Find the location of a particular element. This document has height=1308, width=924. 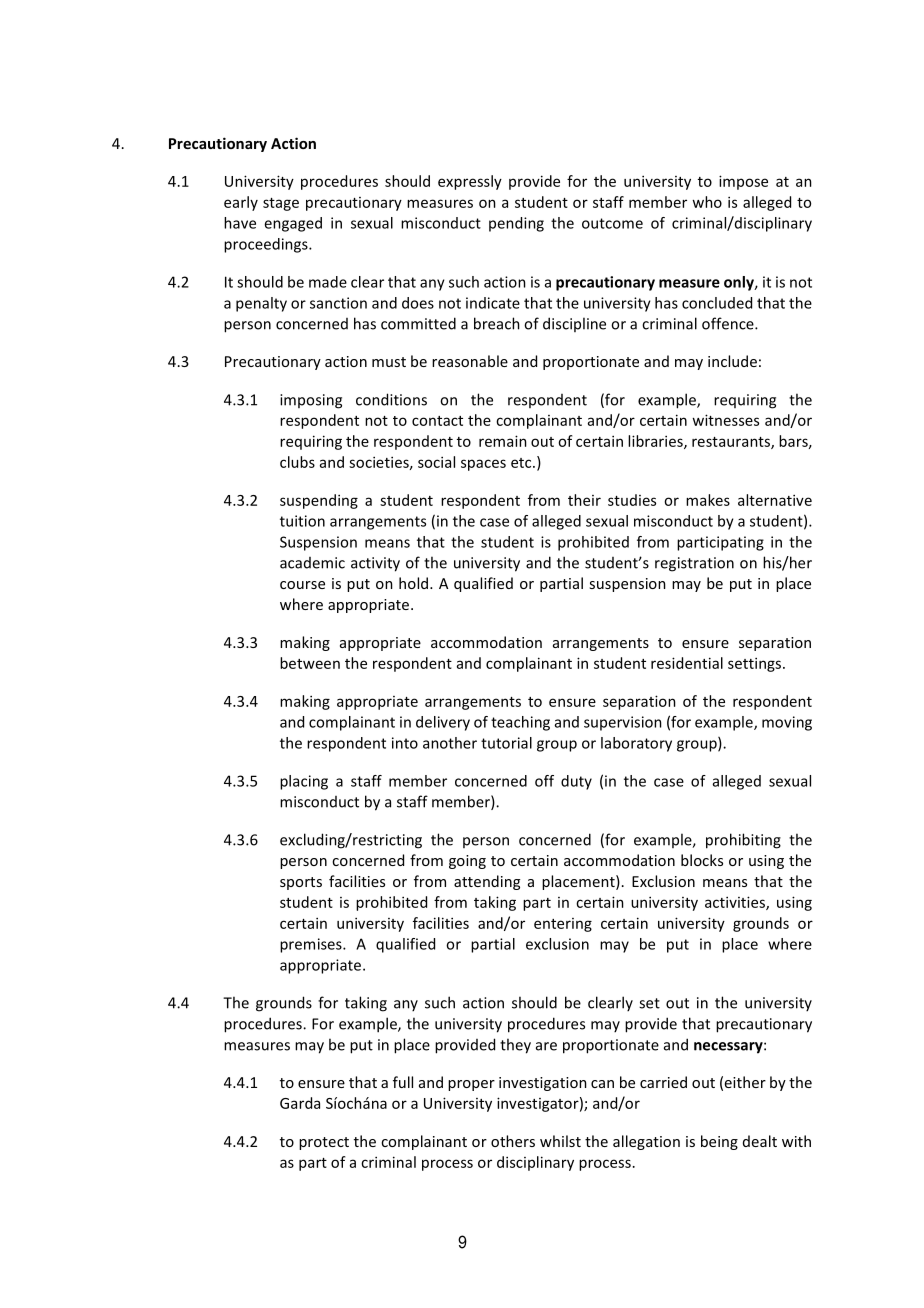

placing is located at coordinates (304, 782).
